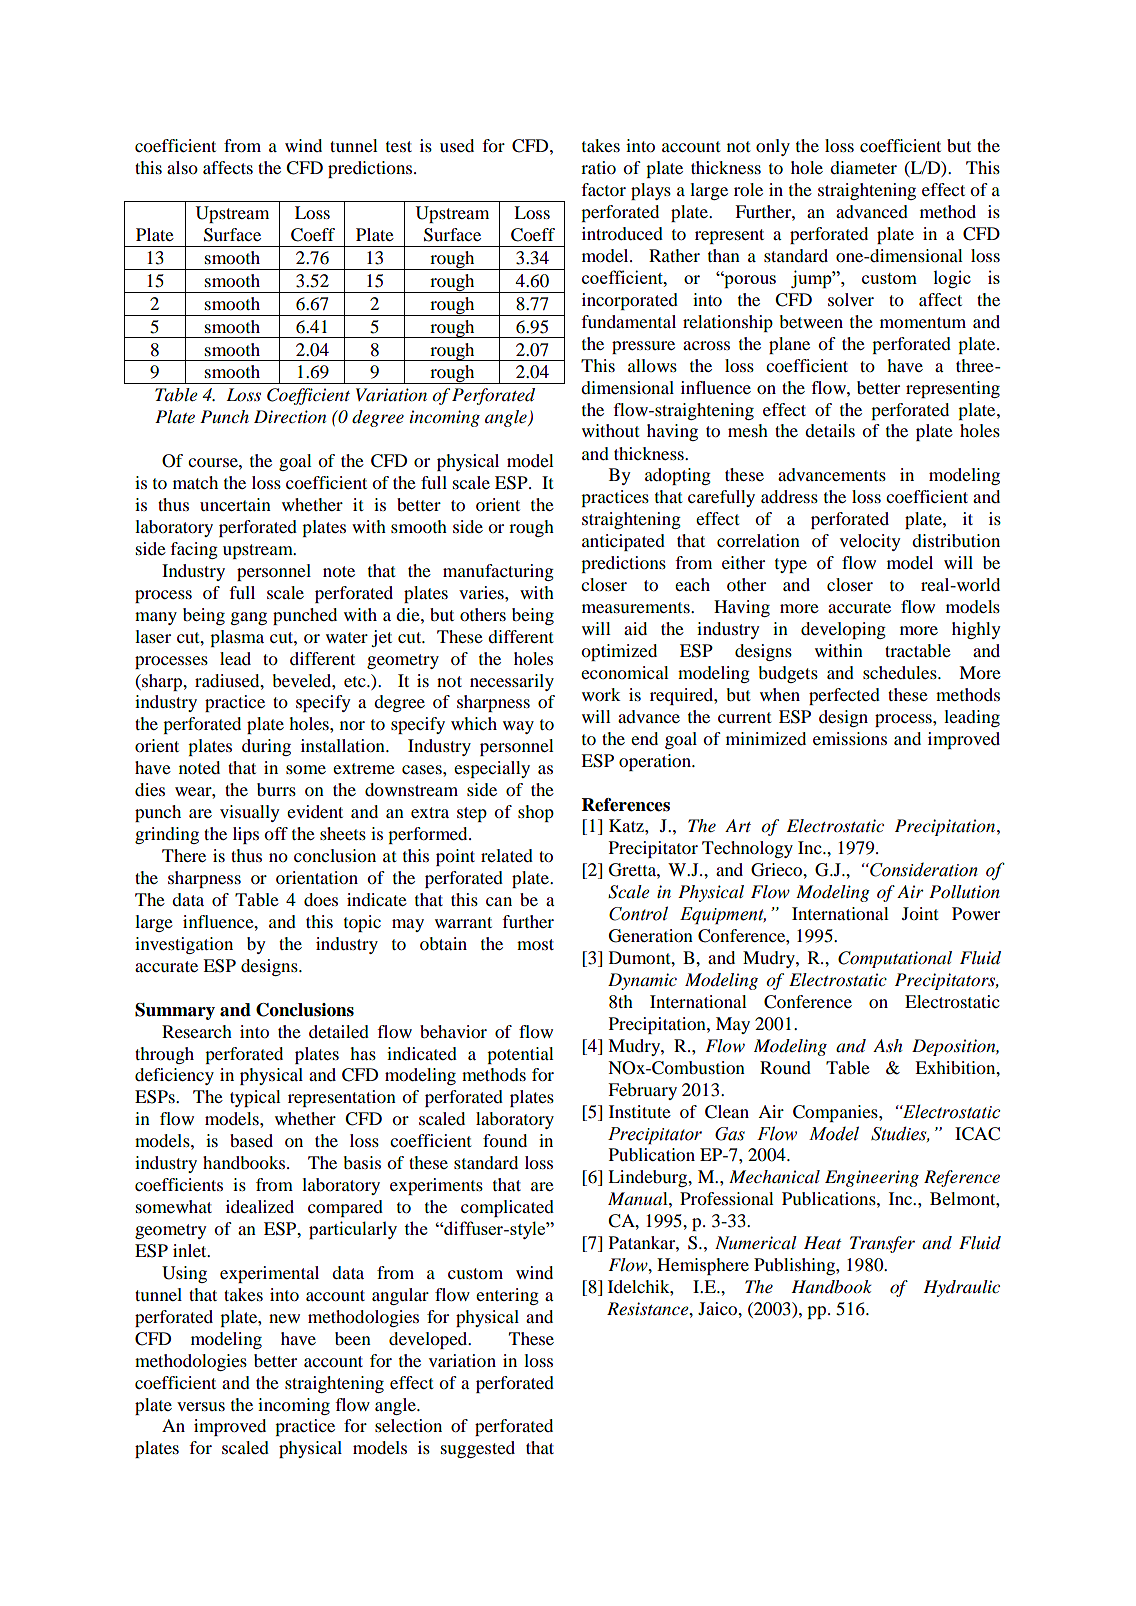 The width and height of the image is (1136, 1606). Describe the element at coordinates (197, 1031) in the image. I see `Research` at that location.
